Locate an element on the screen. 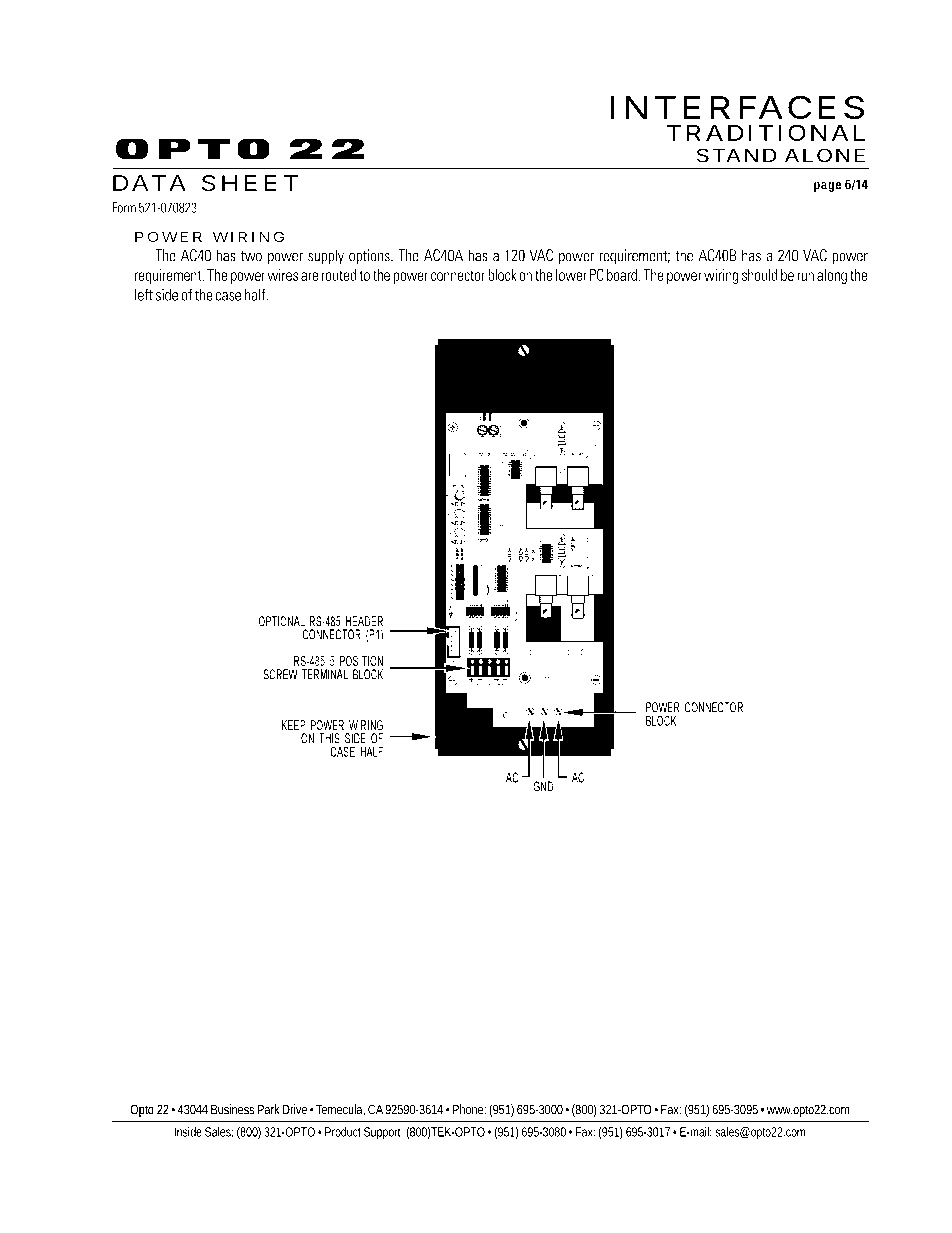 This screenshot has height=1233, width=952. should is located at coordinates (760, 275).
